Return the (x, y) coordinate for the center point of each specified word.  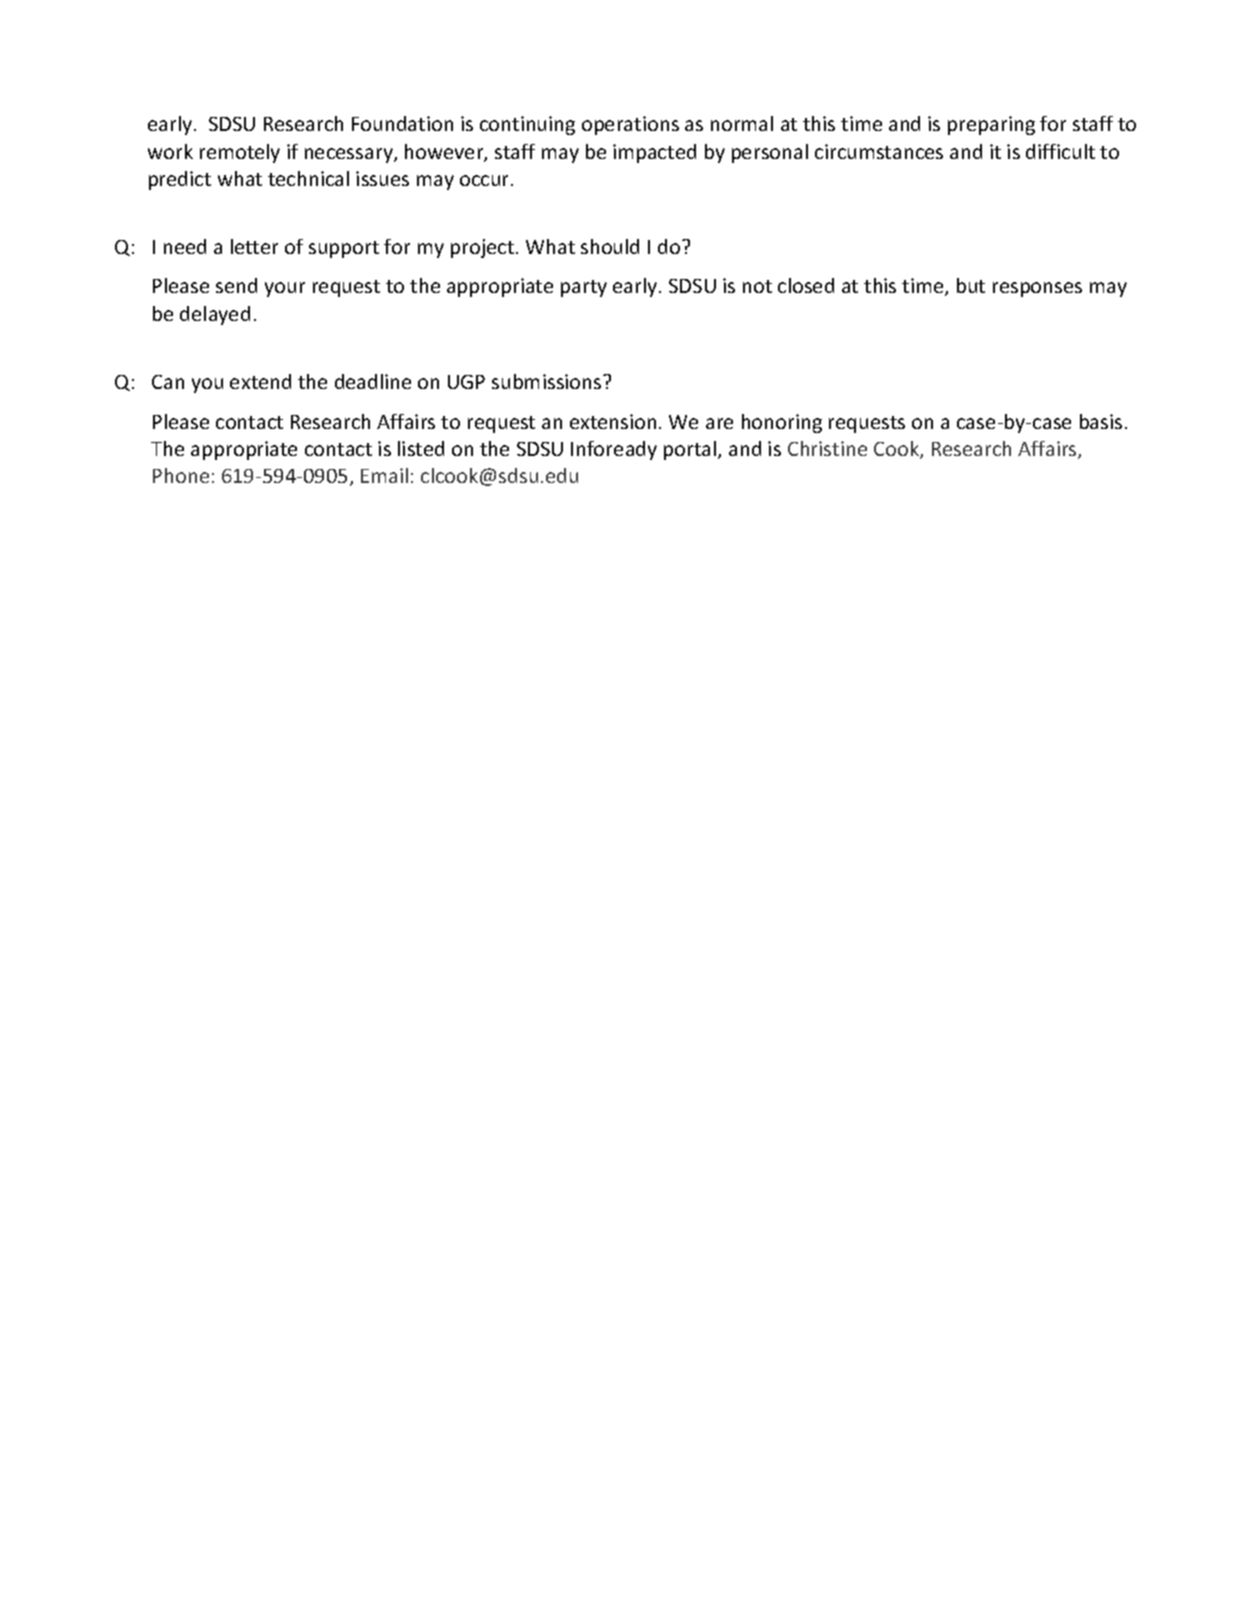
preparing (991, 125)
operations (630, 125)
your (285, 289)
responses (1037, 289)
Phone (181, 475)
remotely (240, 153)
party (584, 288)
